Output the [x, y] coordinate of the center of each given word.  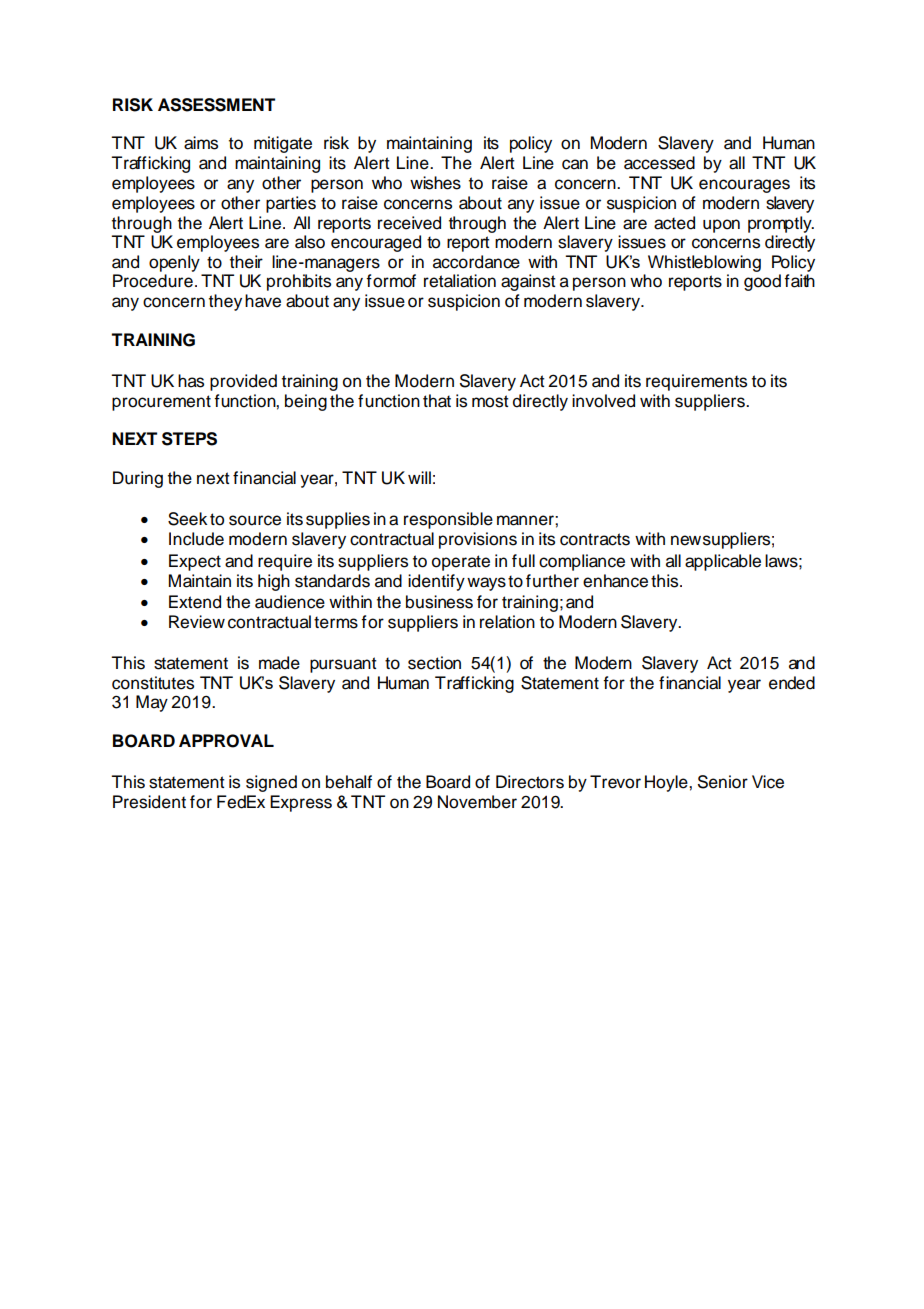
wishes [435, 183]
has [191, 381]
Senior [723, 782]
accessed [659, 163]
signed [271, 783]
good [762, 282]
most [490, 401]
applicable [723, 562]
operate [461, 563]
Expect [195, 562]
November [477, 802]
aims [201, 143]
